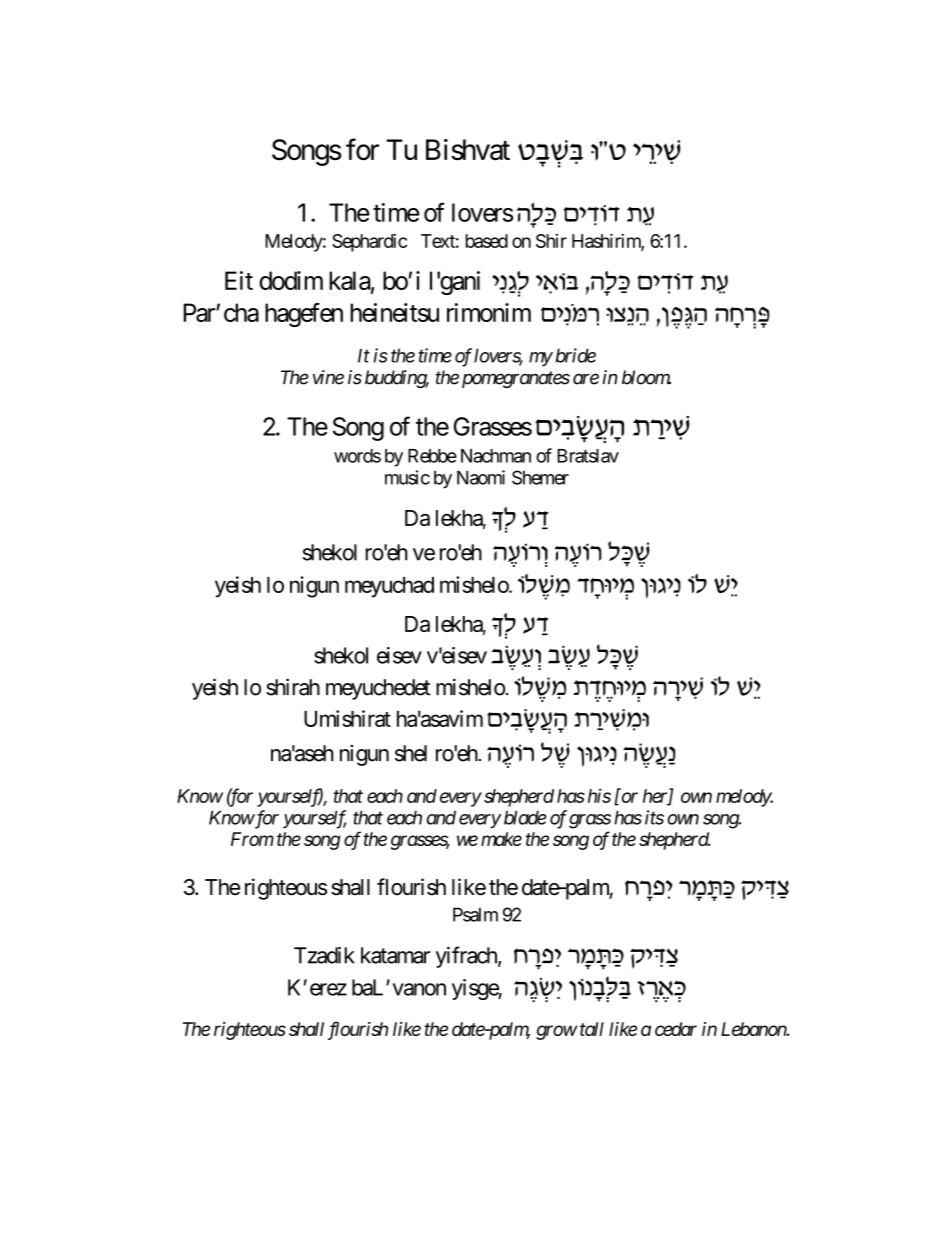 The image size is (952, 1233). What do you see at coordinates (369, 242) in the document?
I see `Sephardic` at bounding box center [369, 242].
